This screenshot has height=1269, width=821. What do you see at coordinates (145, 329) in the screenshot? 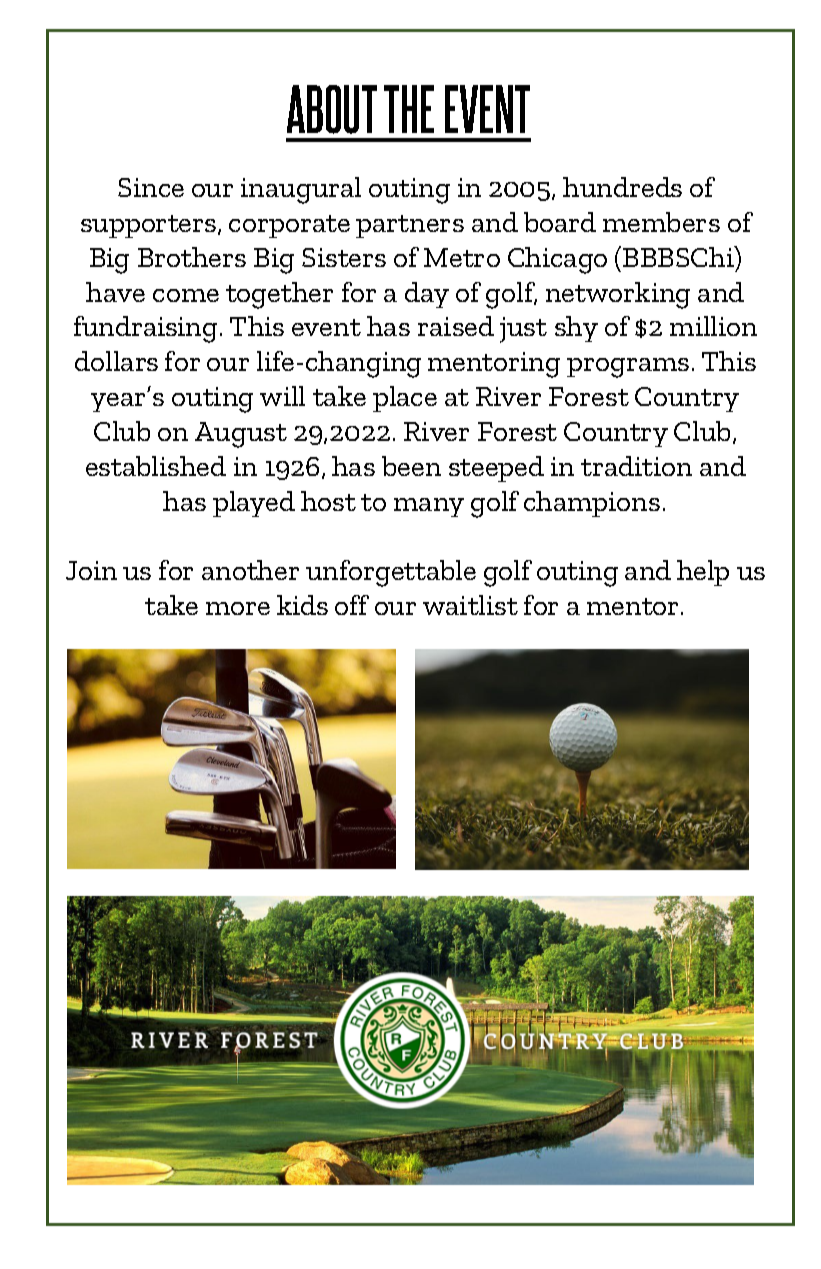
I see `fundraising` at bounding box center [145, 329].
